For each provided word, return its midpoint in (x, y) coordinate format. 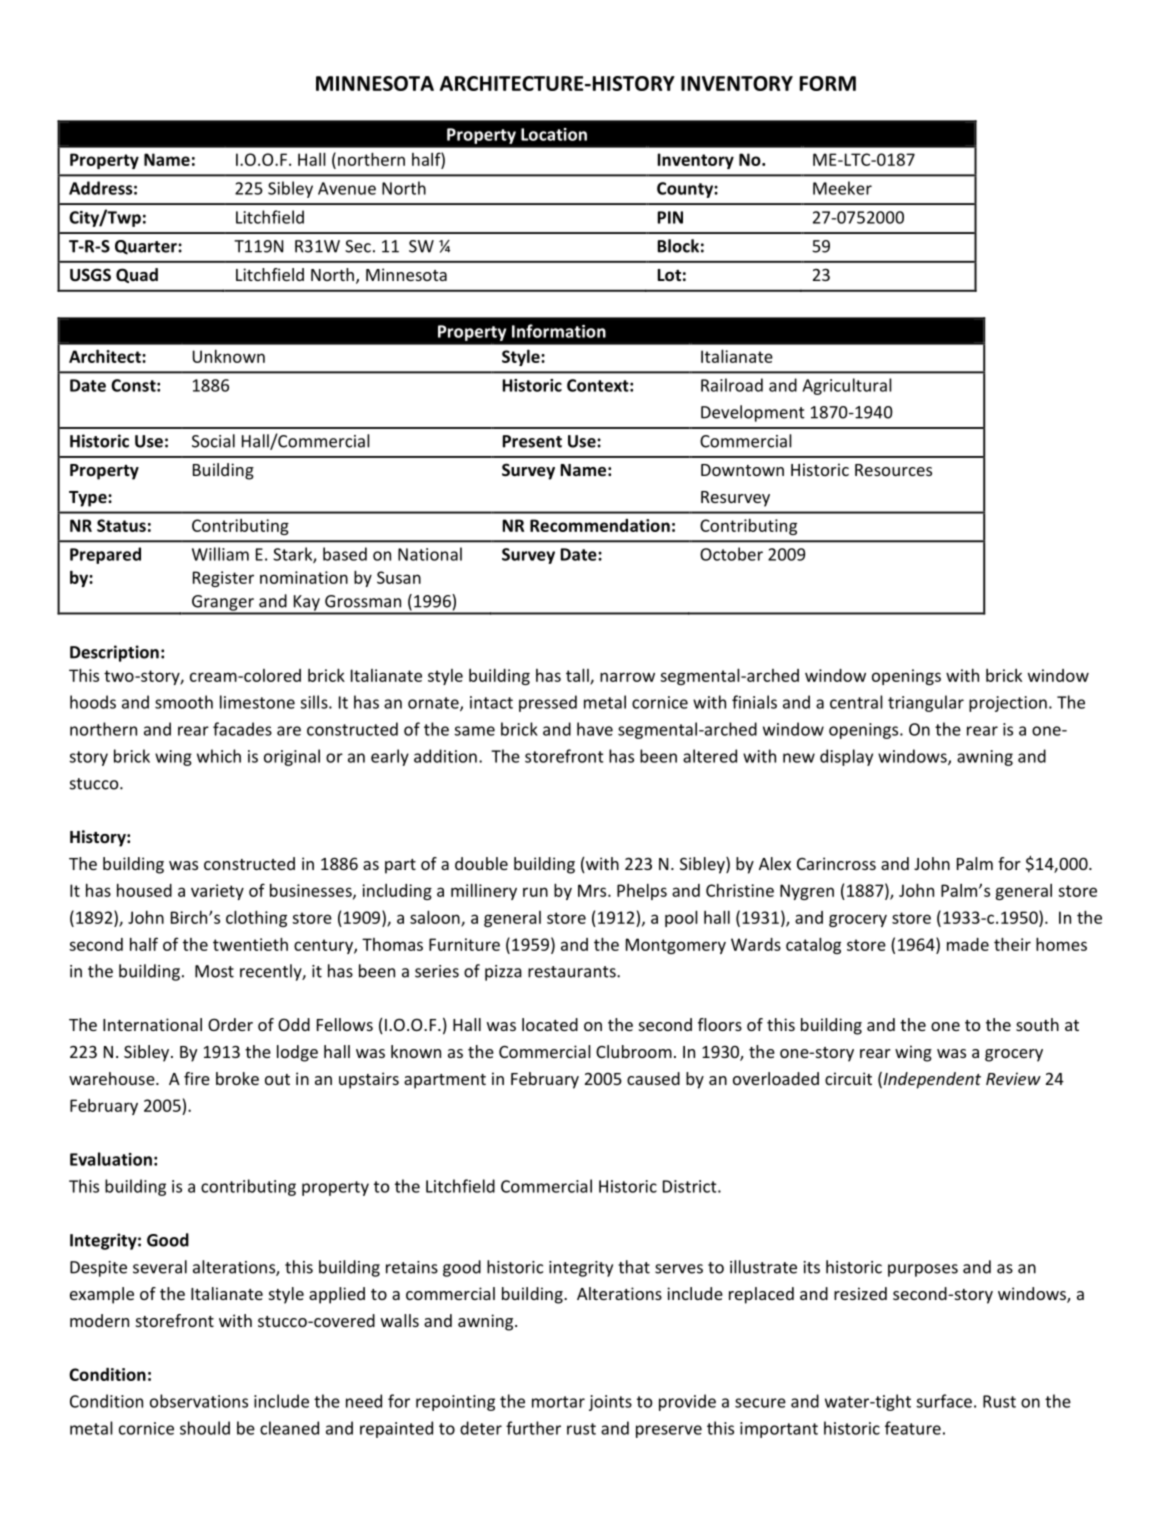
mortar (558, 1402)
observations (199, 1401)
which (219, 756)
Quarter (147, 247)
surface (944, 1401)
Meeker (842, 188)
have (595, 729)
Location (554, 134)
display (846, 757)
